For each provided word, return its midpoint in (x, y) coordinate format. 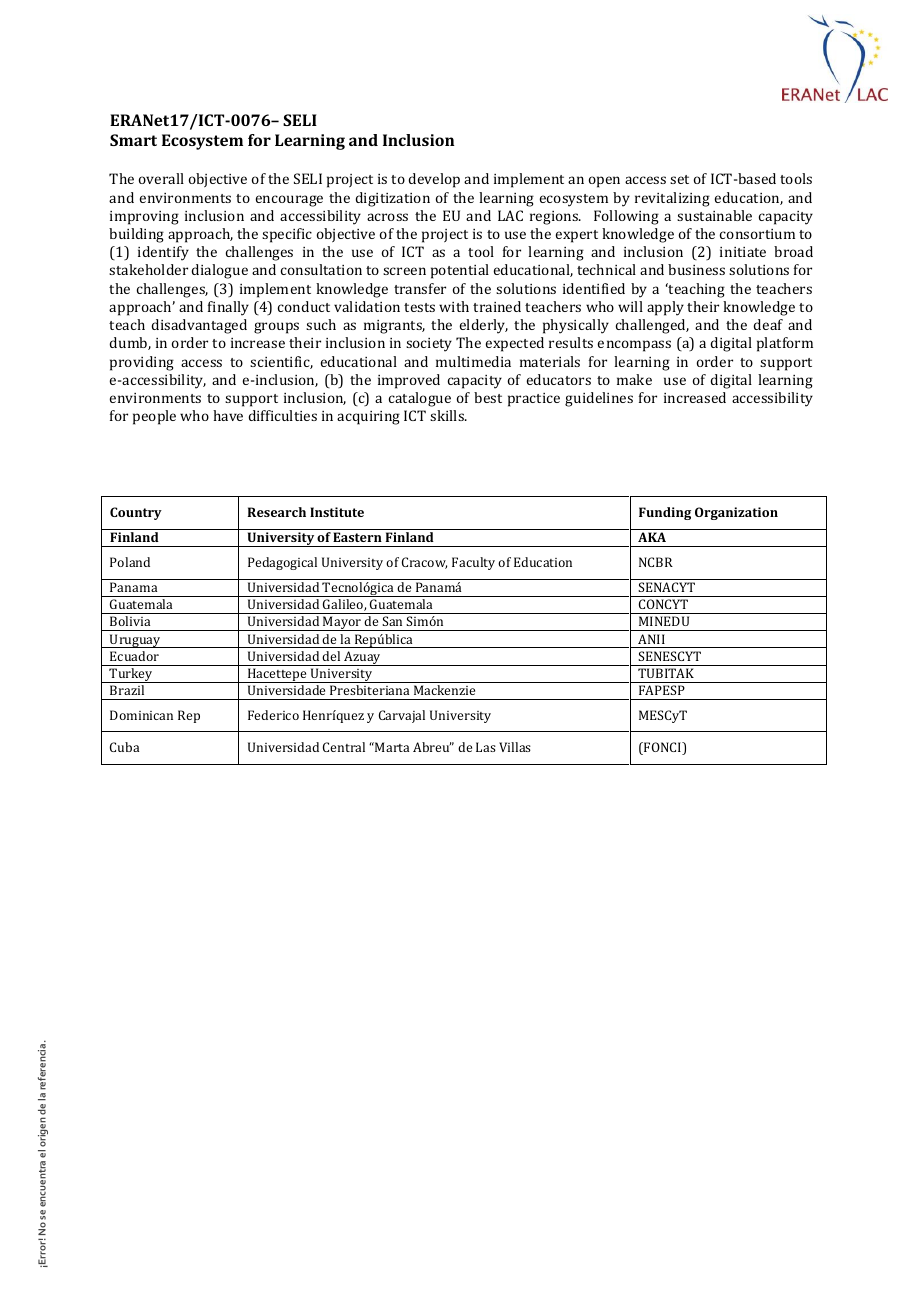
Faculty (473, 563)
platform (785, 344)
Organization (736, 513)
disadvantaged (199, 326)
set (679, 179)
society (429, 345)
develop (434, 180)
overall (161, 178)
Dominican (141, 715)
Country (136, 513)
